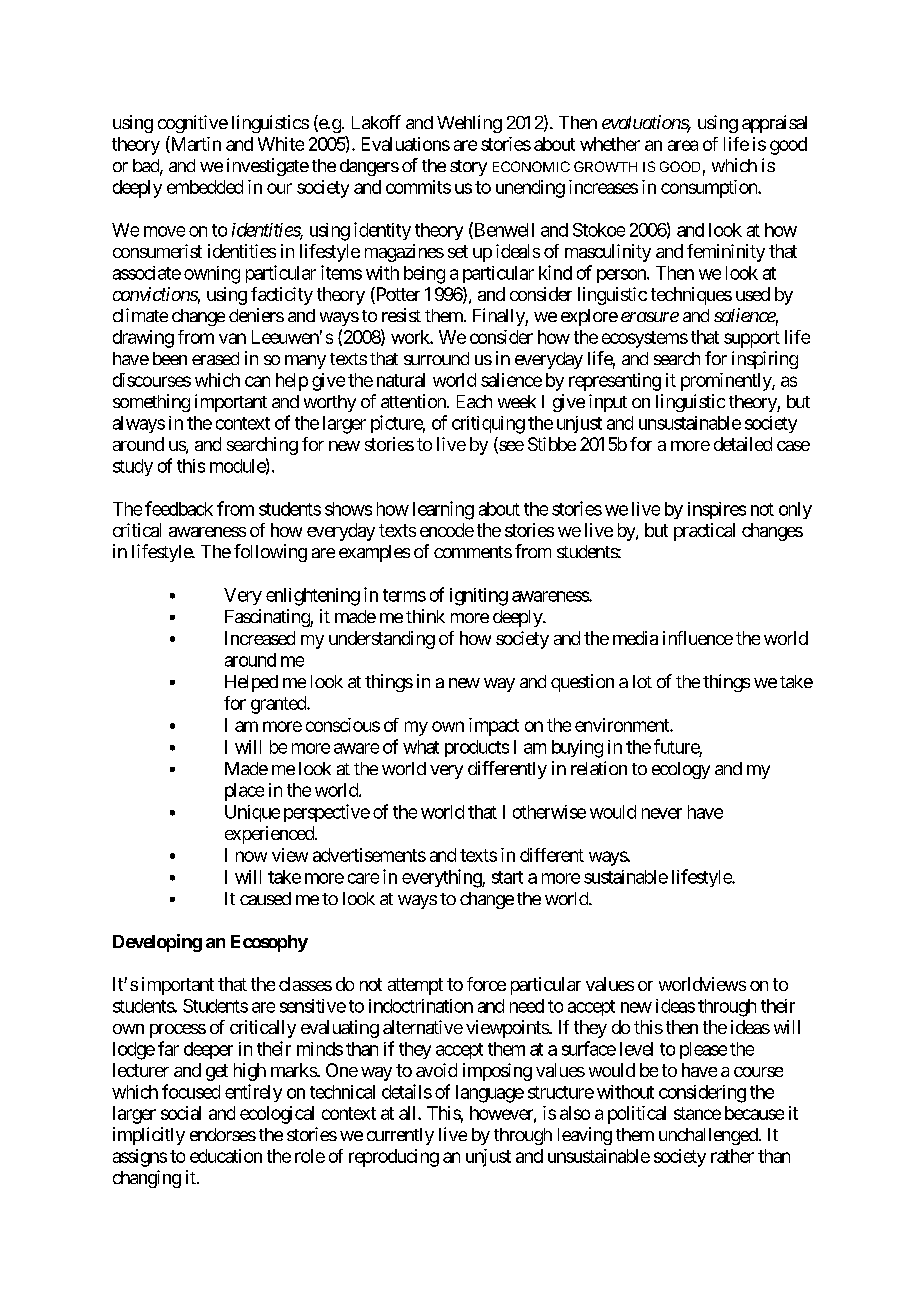 The image size is (924, 1309). What do you see at coordinates (252, 813) in the image?
I see `Unique` at bounding box center [252, 813].
